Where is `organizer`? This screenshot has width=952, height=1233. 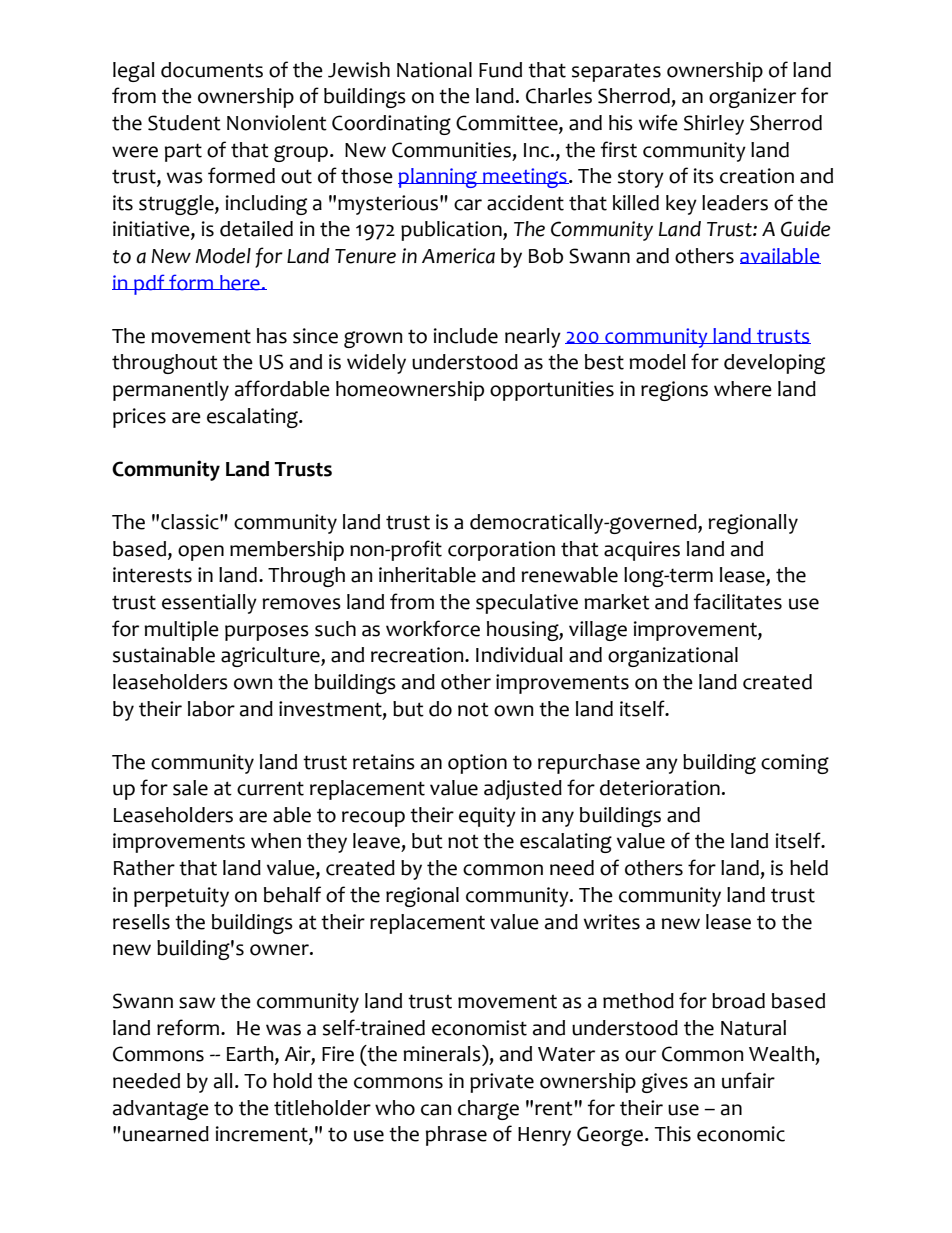
organizer is located at coordinates (752, 98).
